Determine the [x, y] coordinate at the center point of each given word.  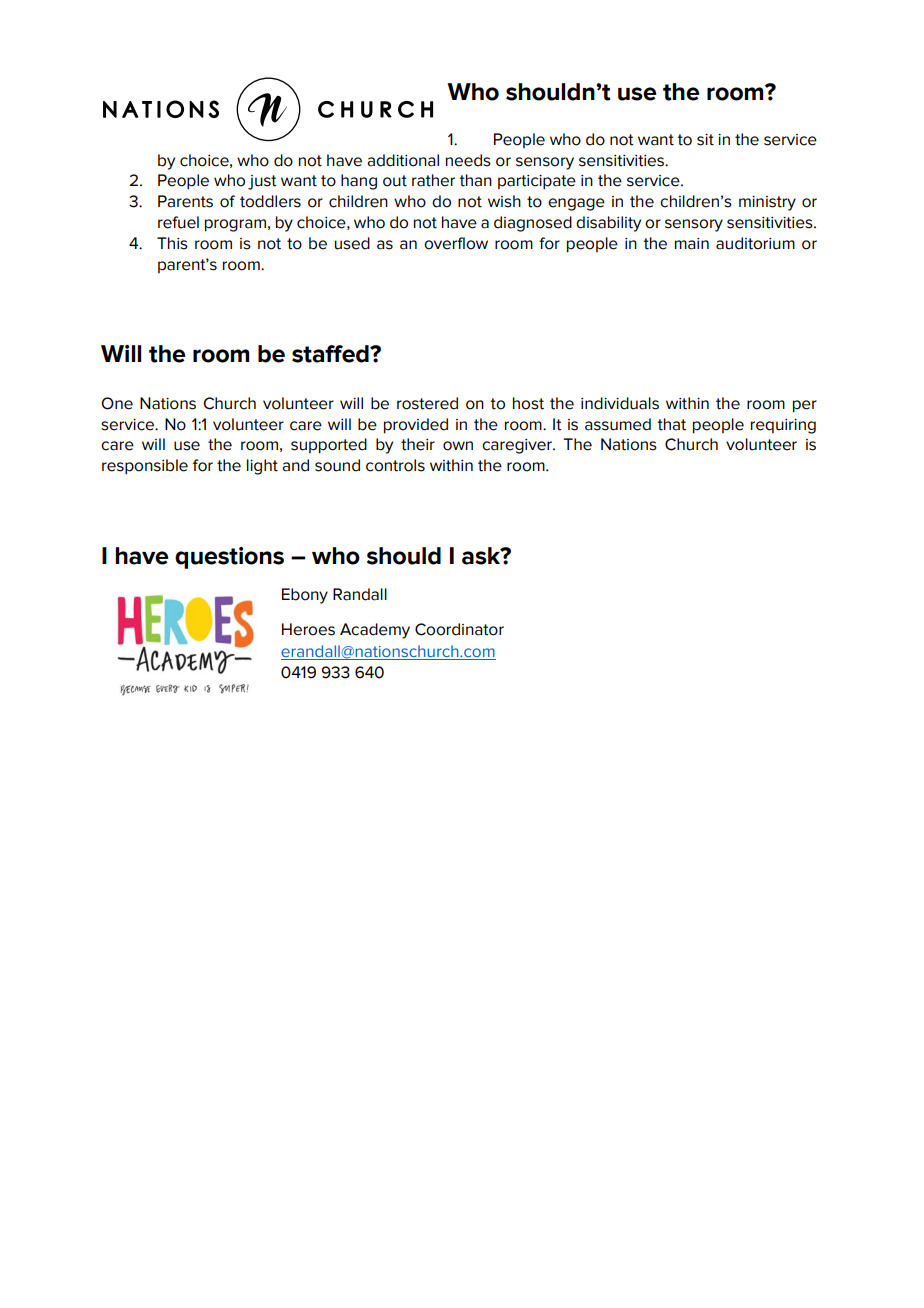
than [475, 180]
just [262, 182]
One [117, 403]
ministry [767, 203]
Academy [375, 631]
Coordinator [459, 629]
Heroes [308, 629]
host [528, 403]
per [805, 406]
